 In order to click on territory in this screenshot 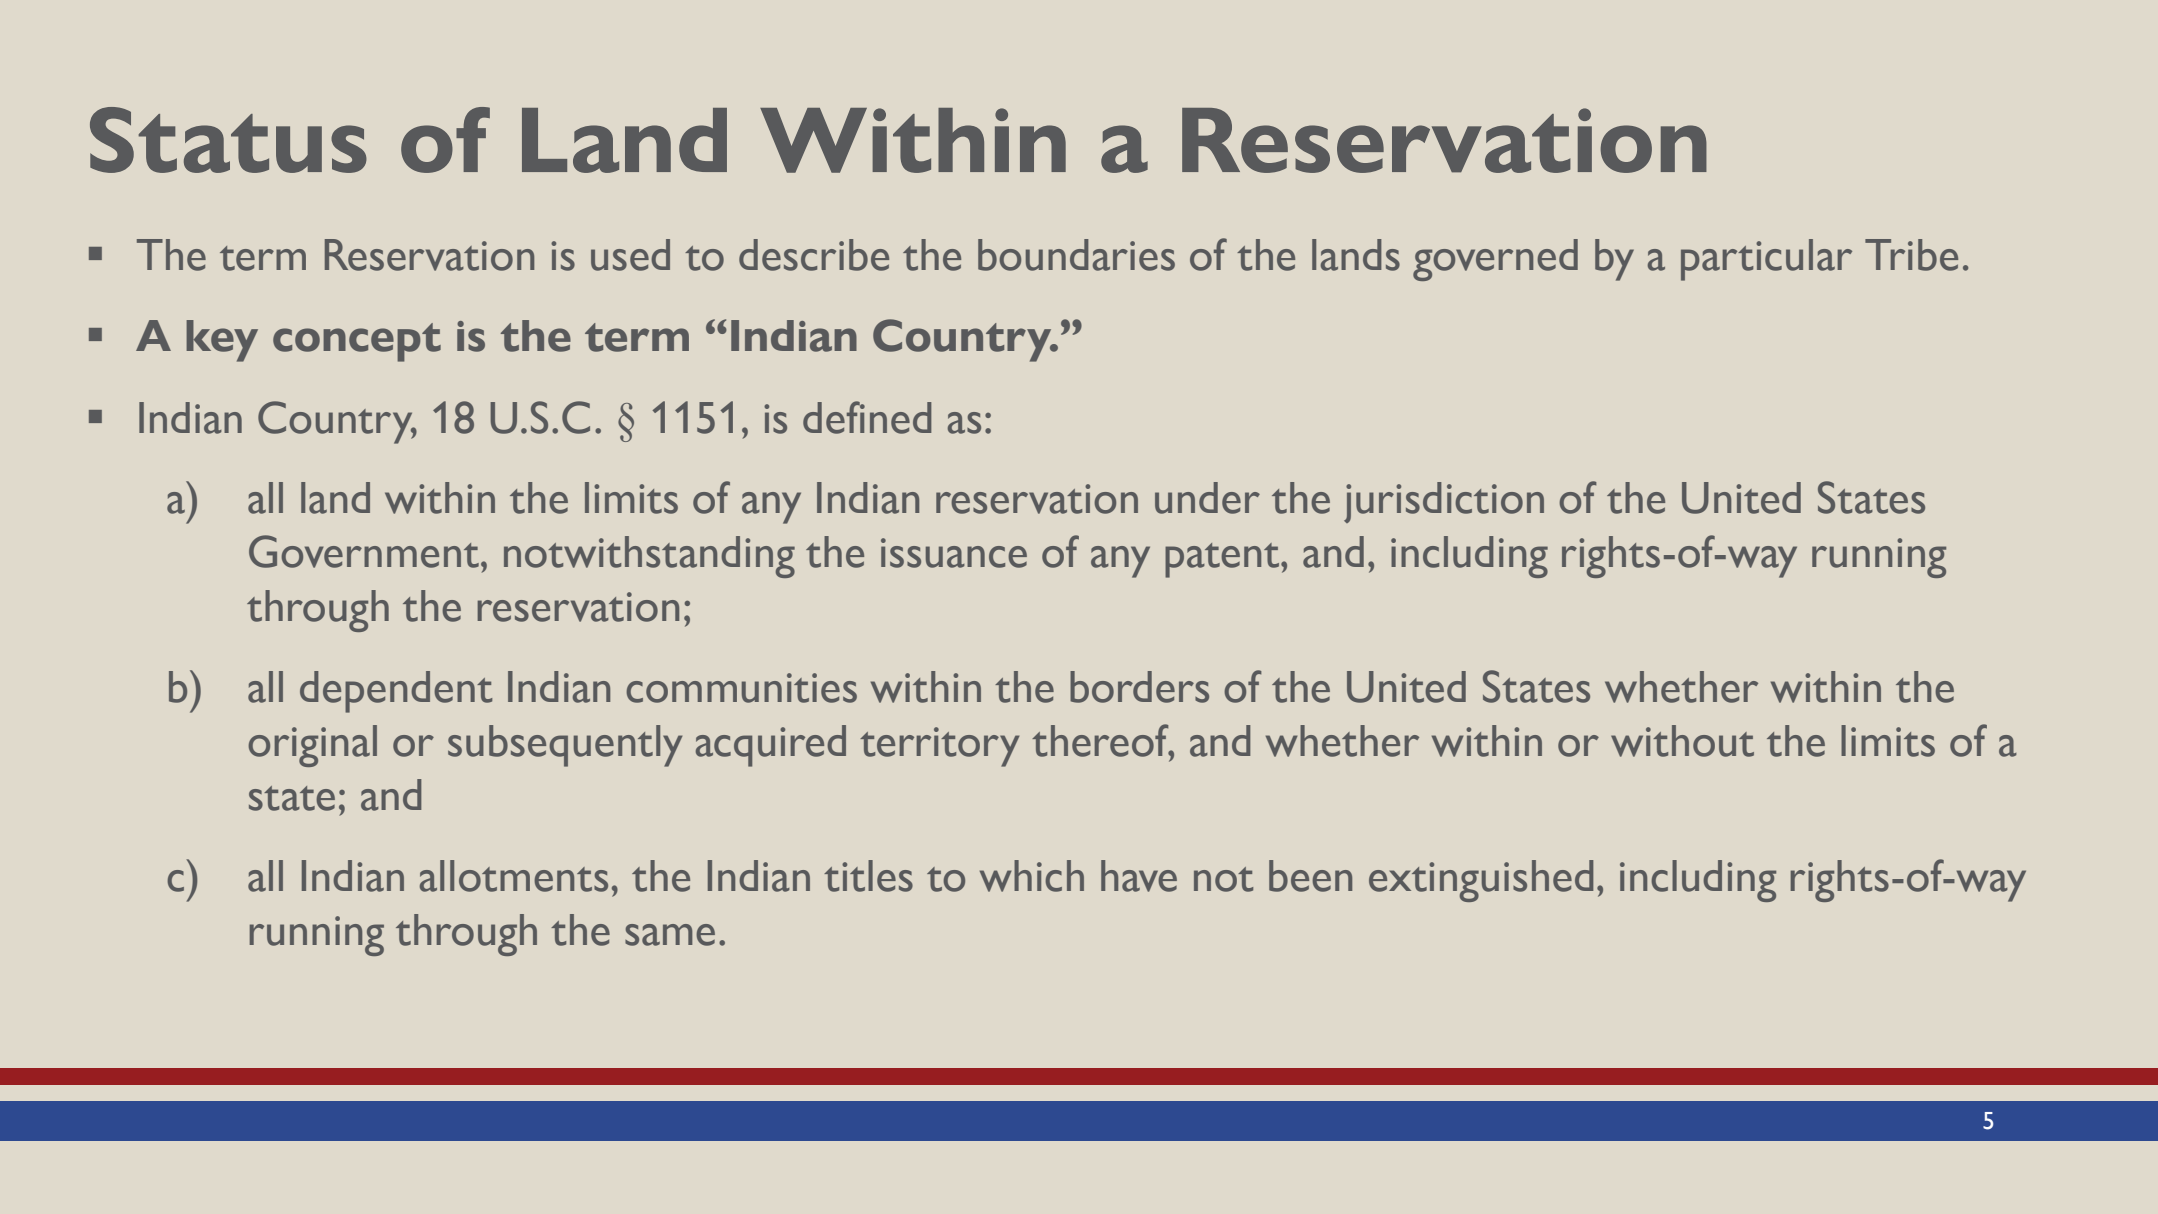, I will do `click(939, 747)`.
